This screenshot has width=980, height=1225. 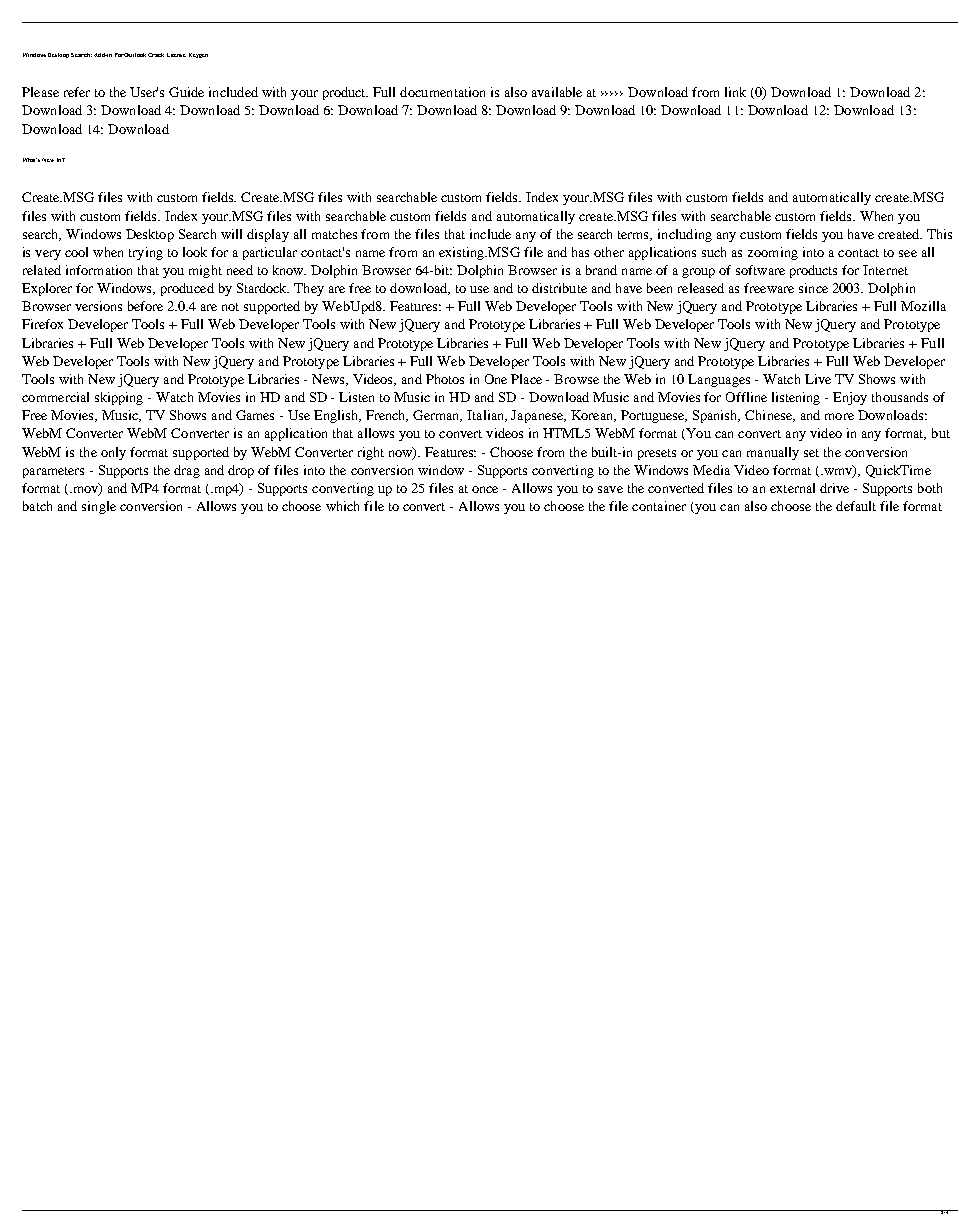 What do you see at coordinates (813, 288) in the screenshot?
I see `since` at bounding box center [813, 288].
